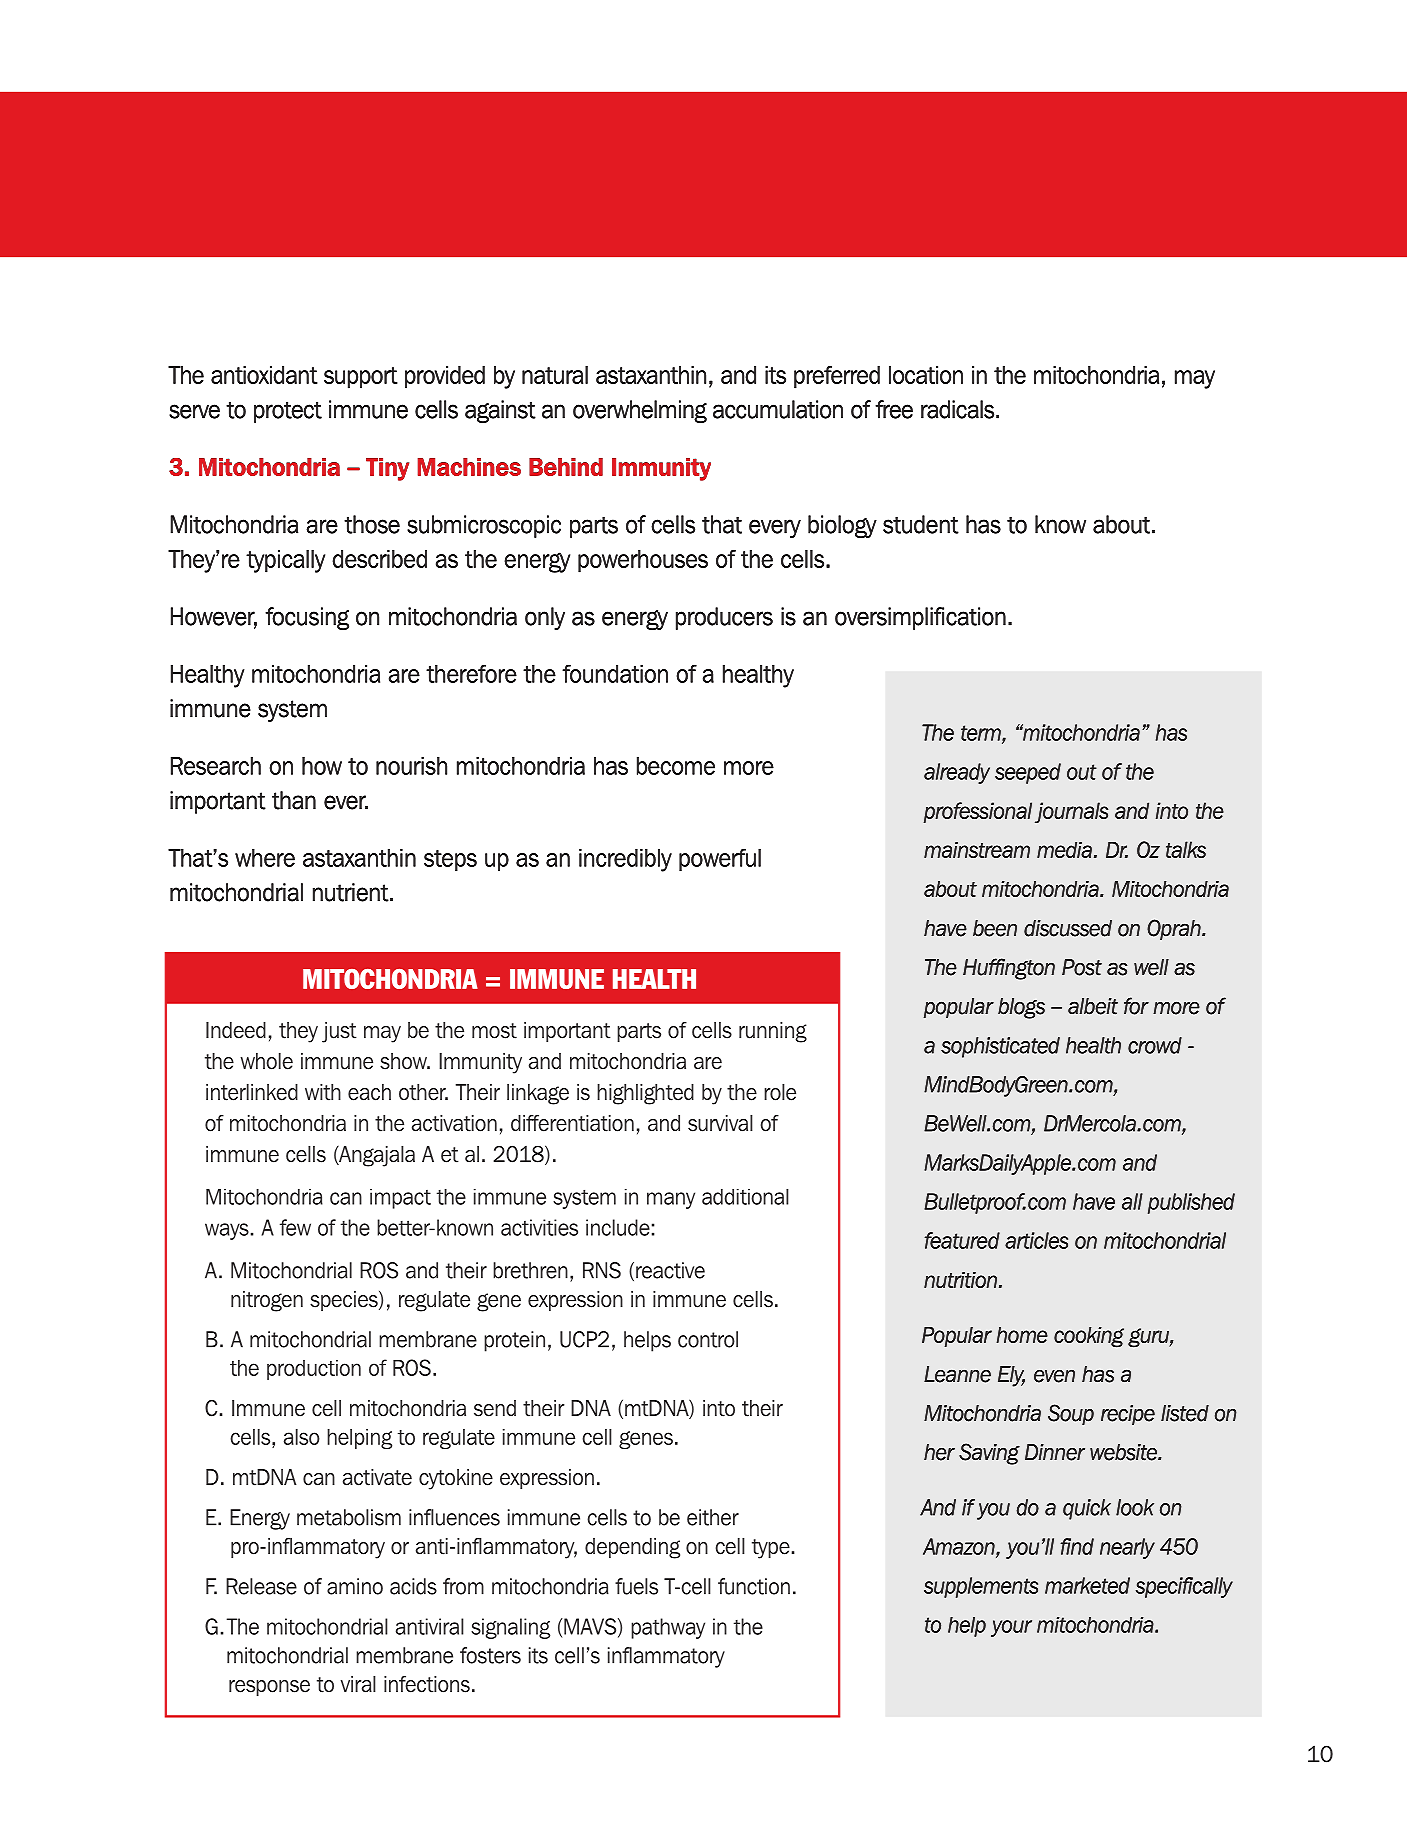 The height and width of the image is (1821, 1407). Describe the element at coordinates (713, 1517) in the image. I see `either` at that location.
